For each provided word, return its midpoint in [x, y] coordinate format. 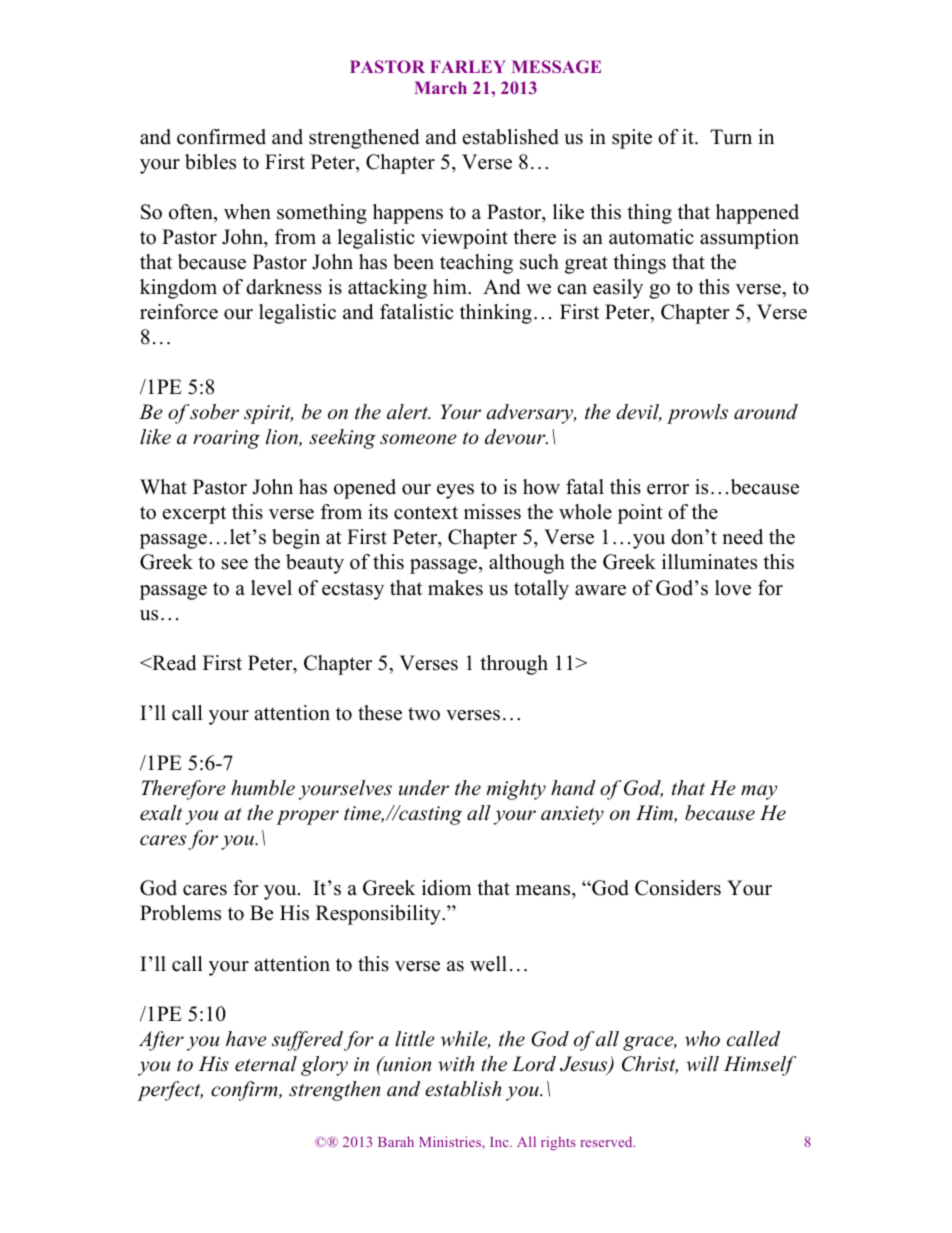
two [424, 714]
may [759, 792]
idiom [447, 888]
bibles [210, 162]
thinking [496, 314]
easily [618, 289]
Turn [731, 137]
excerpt [194, 515]
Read [173, 663]
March [440, 87]
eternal [266, 1064]
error [668, 489]
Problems [180, 913]
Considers [678, 888]
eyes [455, 491]
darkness [284, 287]
